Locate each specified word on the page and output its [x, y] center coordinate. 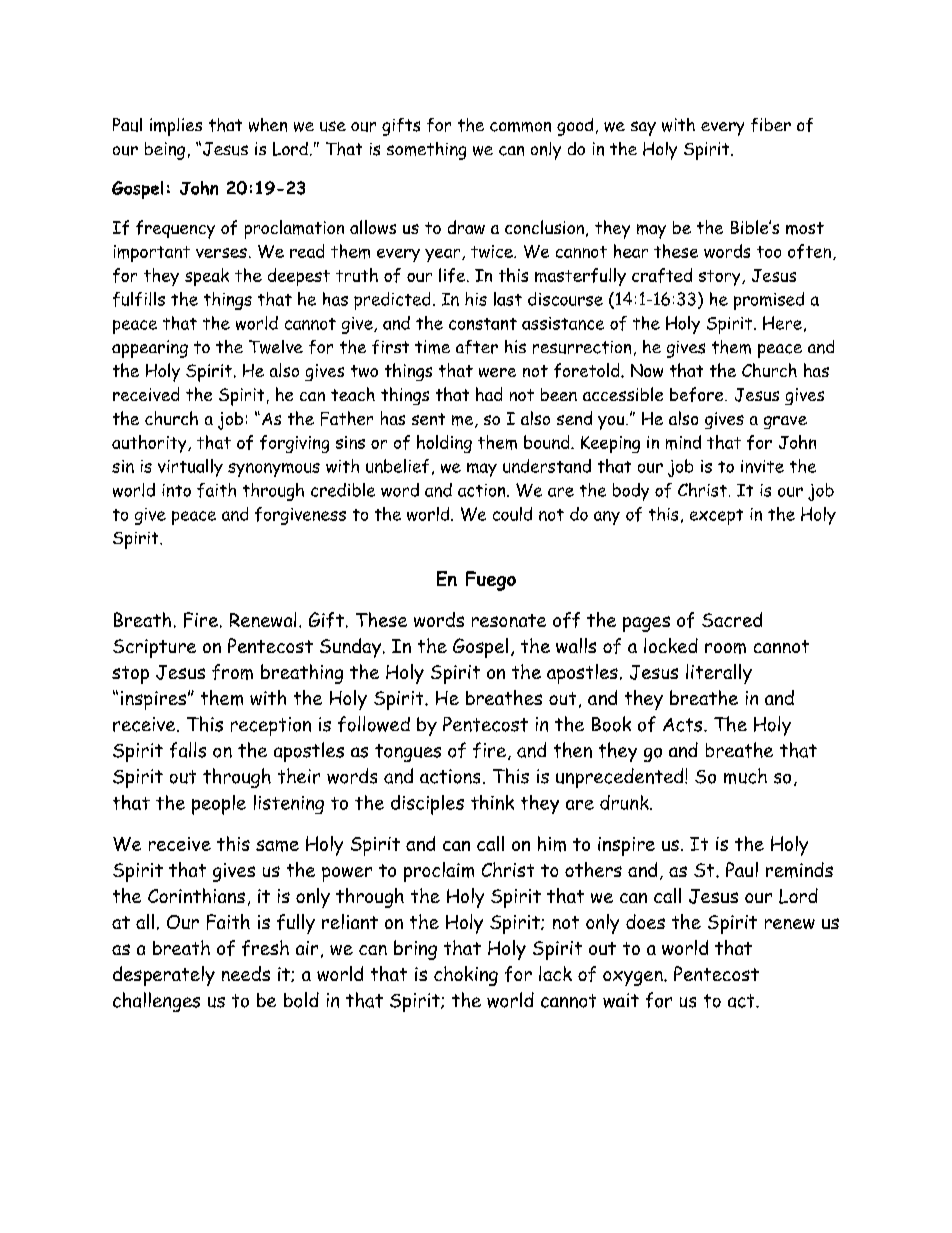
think [492, 802]
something [426, 151]
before [698, 394]
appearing [150, 349]
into [176, 490]
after [477, 347]
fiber [771, 125]
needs [246, 973]
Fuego [491, 581]
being [165, 151]
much [745, 776]
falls [188, 750]
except [716, 517]
